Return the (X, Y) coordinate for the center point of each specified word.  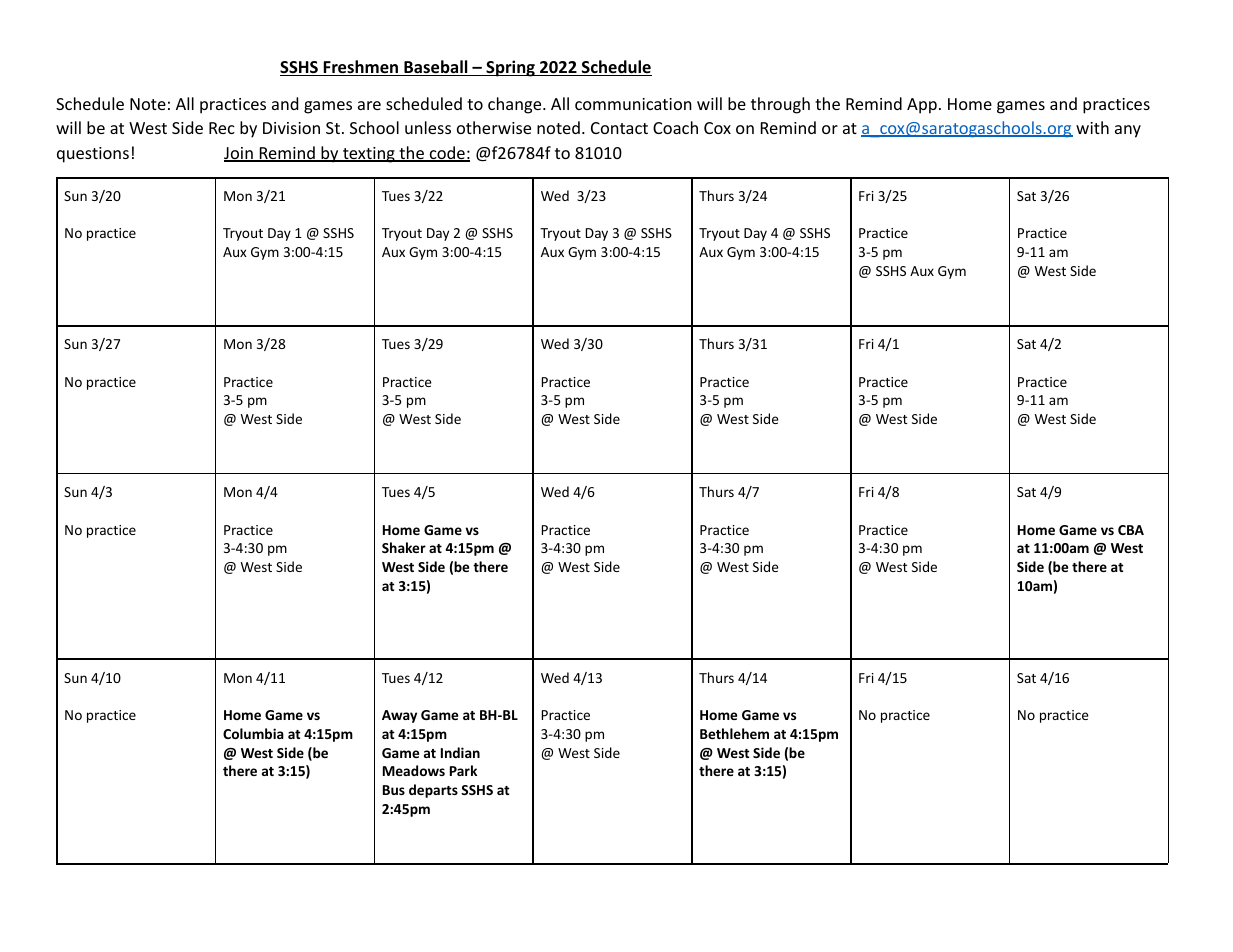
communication (633, 104)
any (1128, 131)
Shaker (404, 547)
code (447, 154)
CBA (1131, 530)
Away (399, 716)
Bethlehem (734, 733)
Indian (460, 752)
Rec (222, 128)
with (1092, 127)
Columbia (253, 733)
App (922, 106)
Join (239, 154)
